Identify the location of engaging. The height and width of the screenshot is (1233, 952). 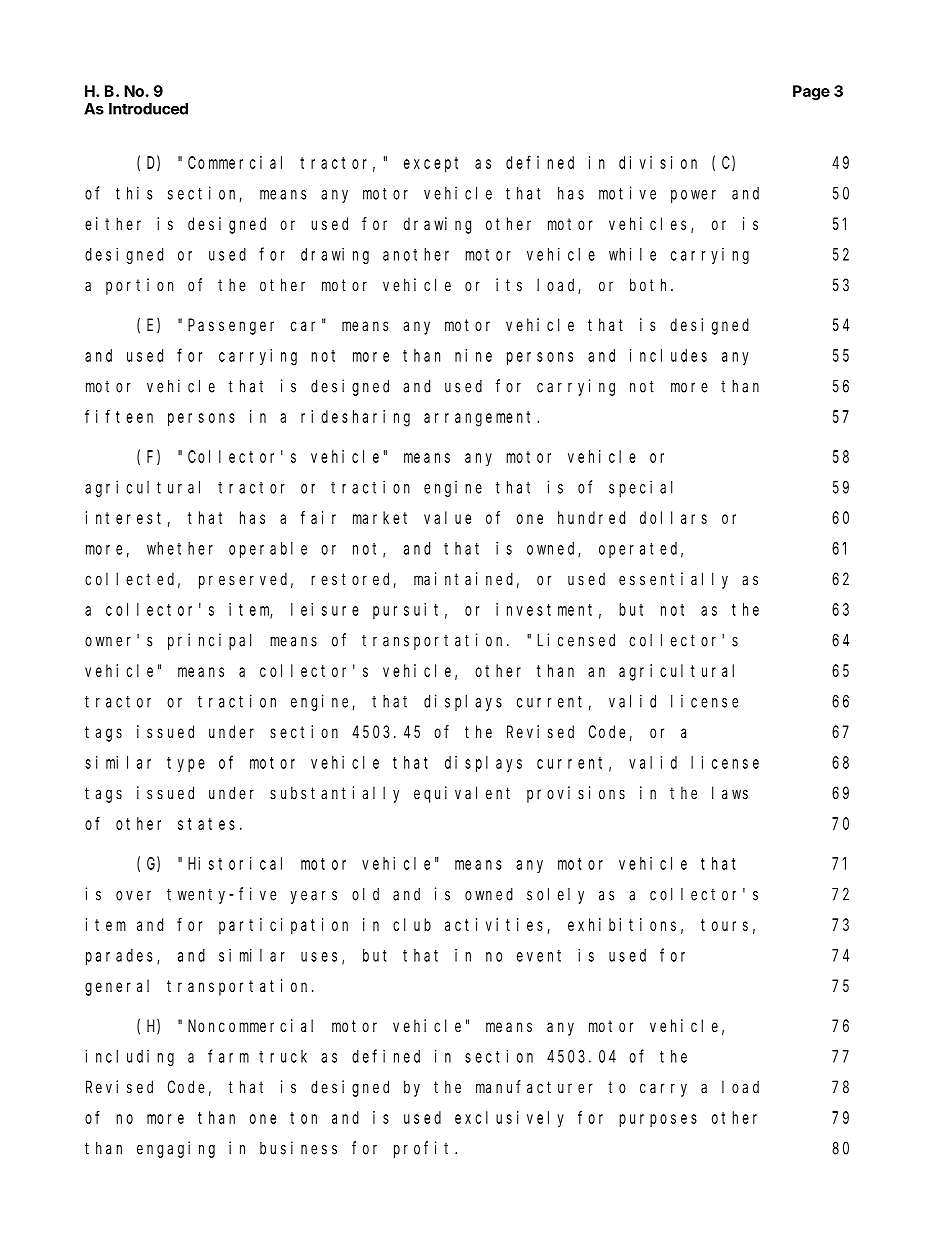
(176, 1149).
